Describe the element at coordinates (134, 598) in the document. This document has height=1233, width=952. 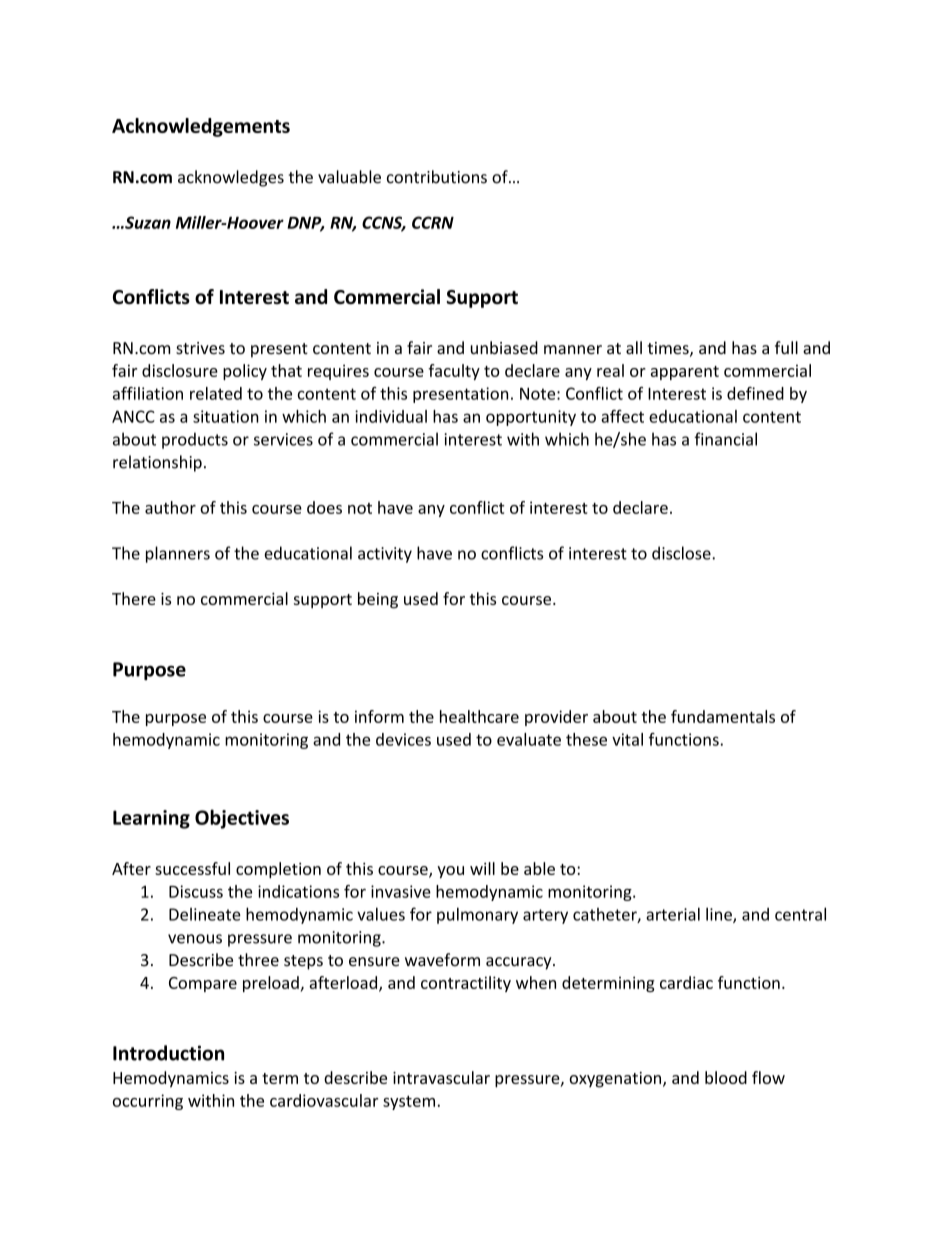
I see `There` at that location.
